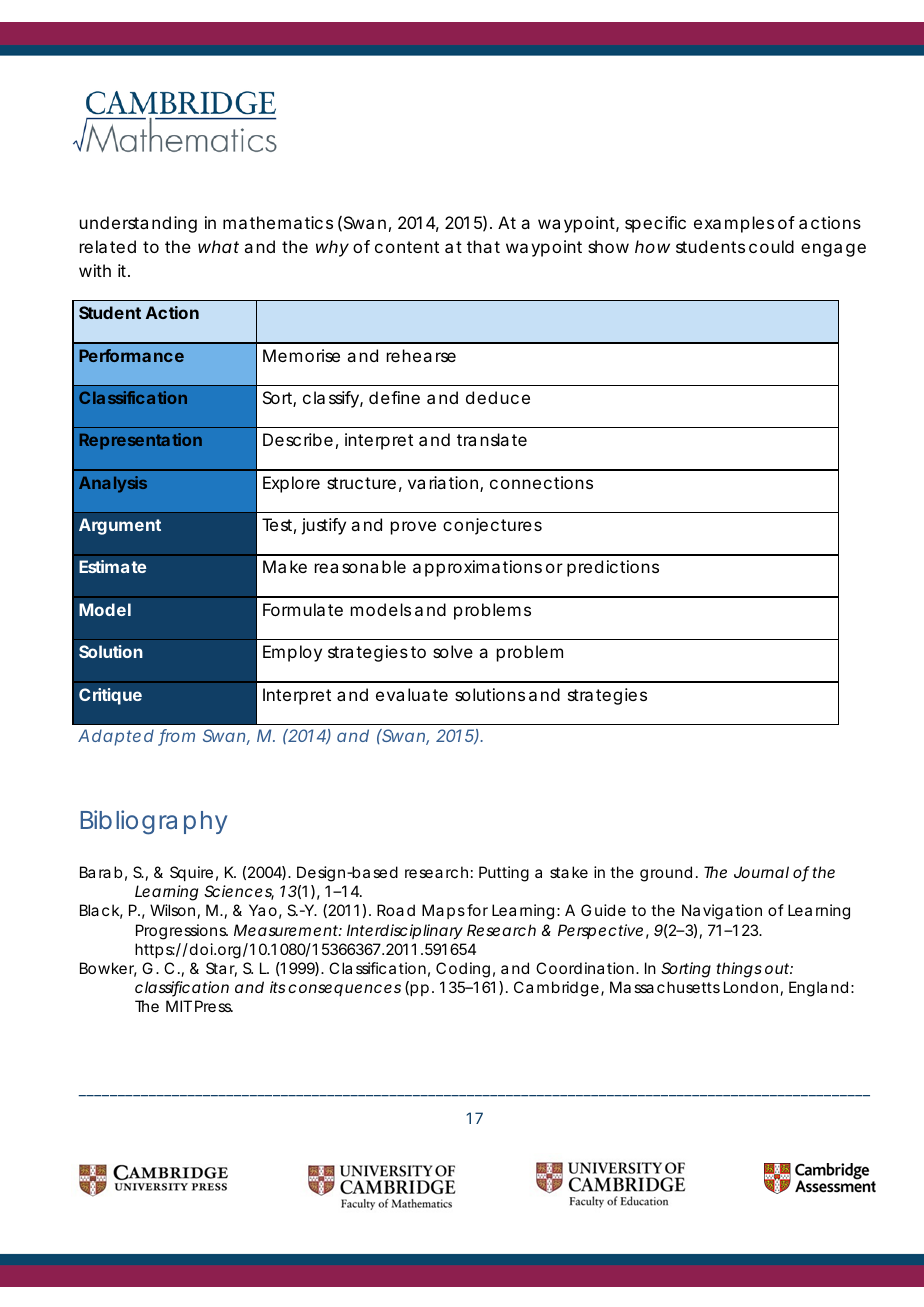  Describe the element at coordinates (444, 484) in the screenshot. I see `variation` at that location.
